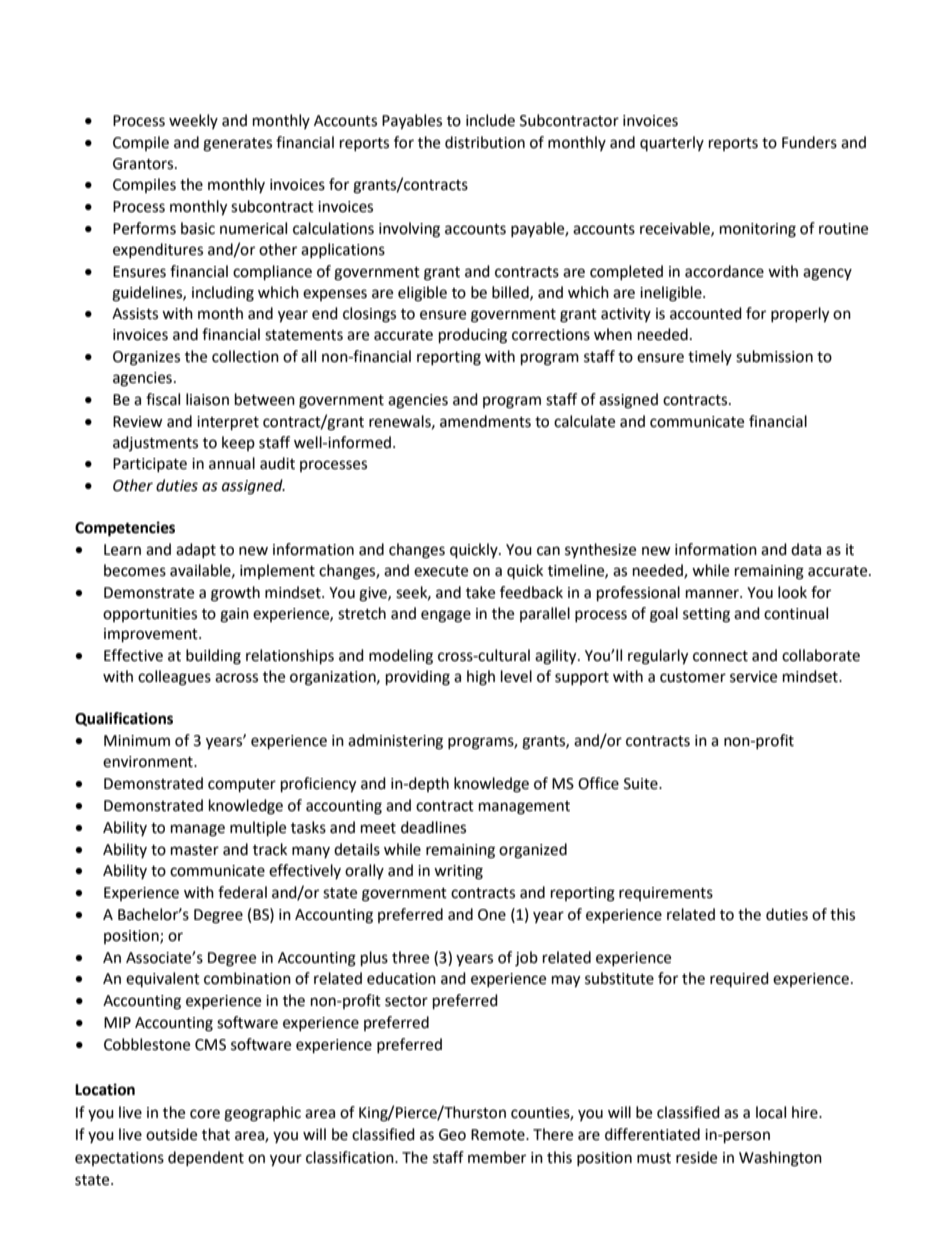 The height and width of the screenshot is (1233, 952). What do you see at coordinates (499, 1135) in the screenshot?
I see `Remote` at bounding box center [499, 1135].
